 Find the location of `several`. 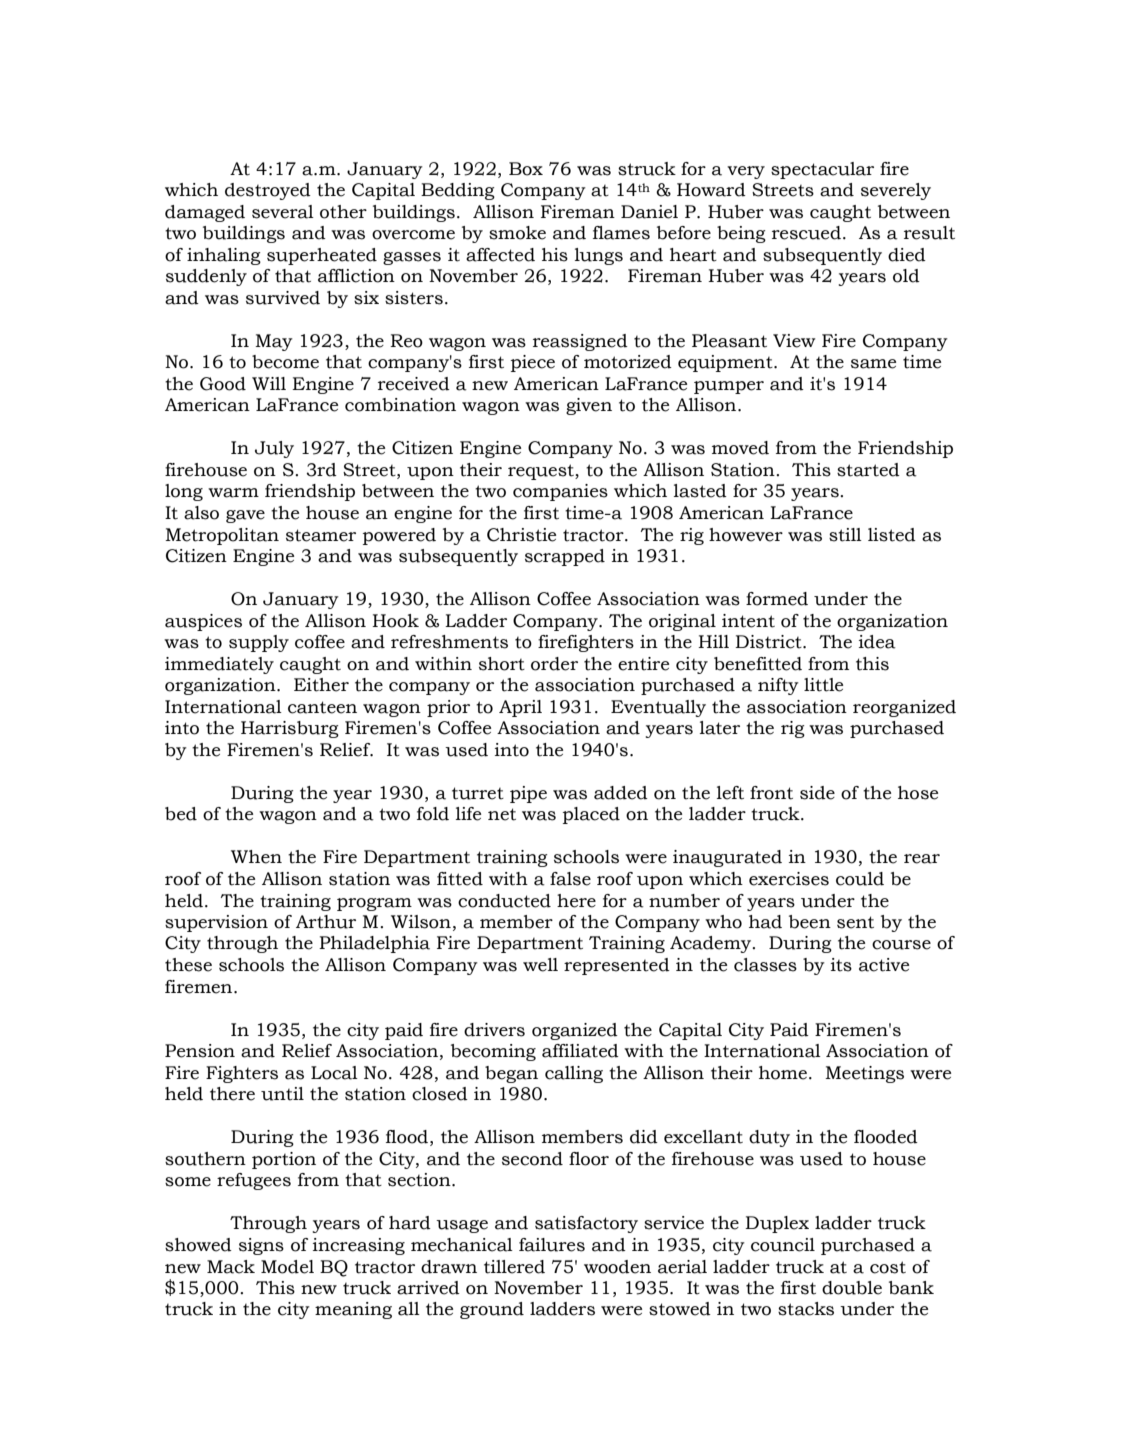

several is located at coordinates (283, 212).
